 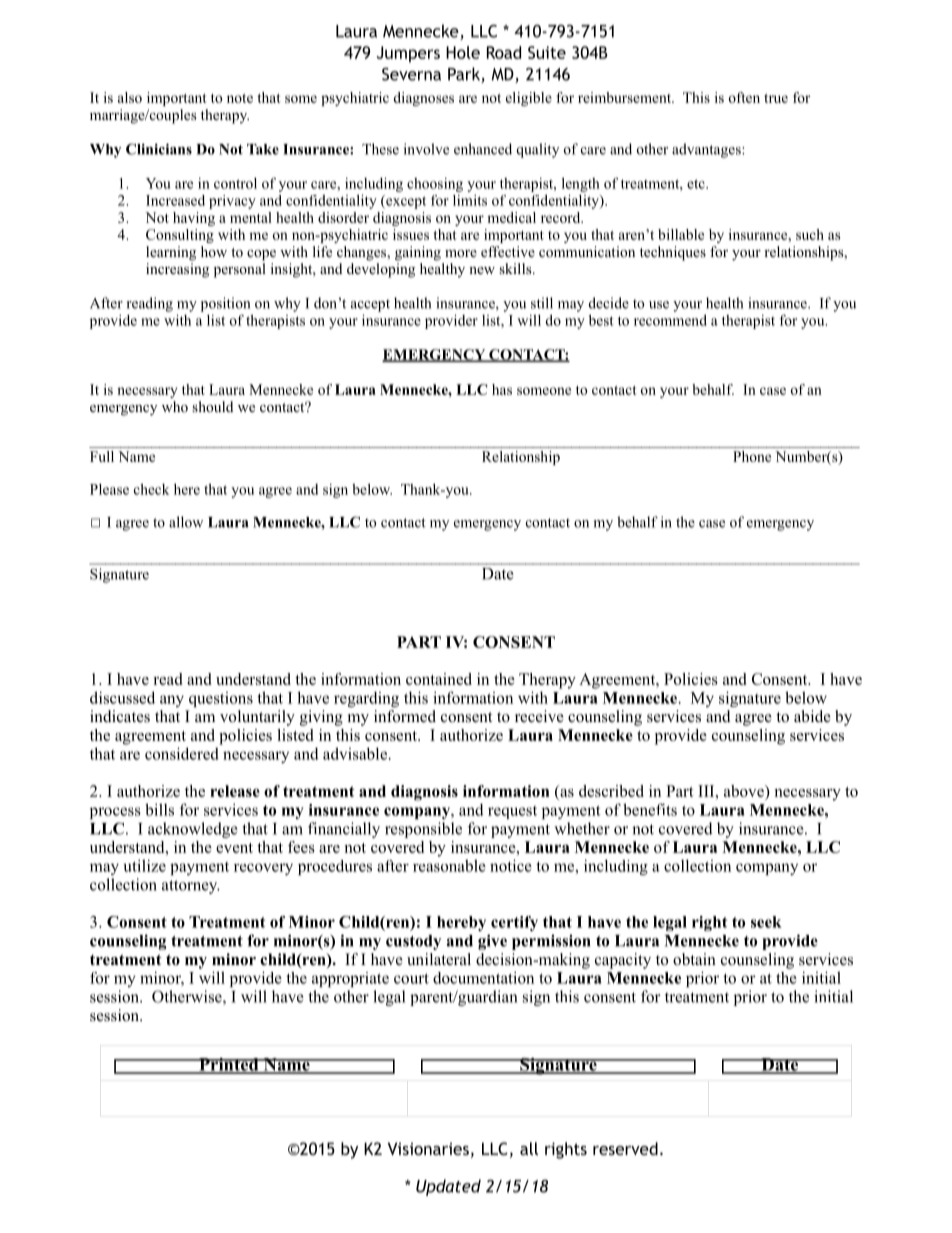 What do you see at coordinates (744, 97) in the screenshot?
I see `often` at bounding box center [744, 97].
